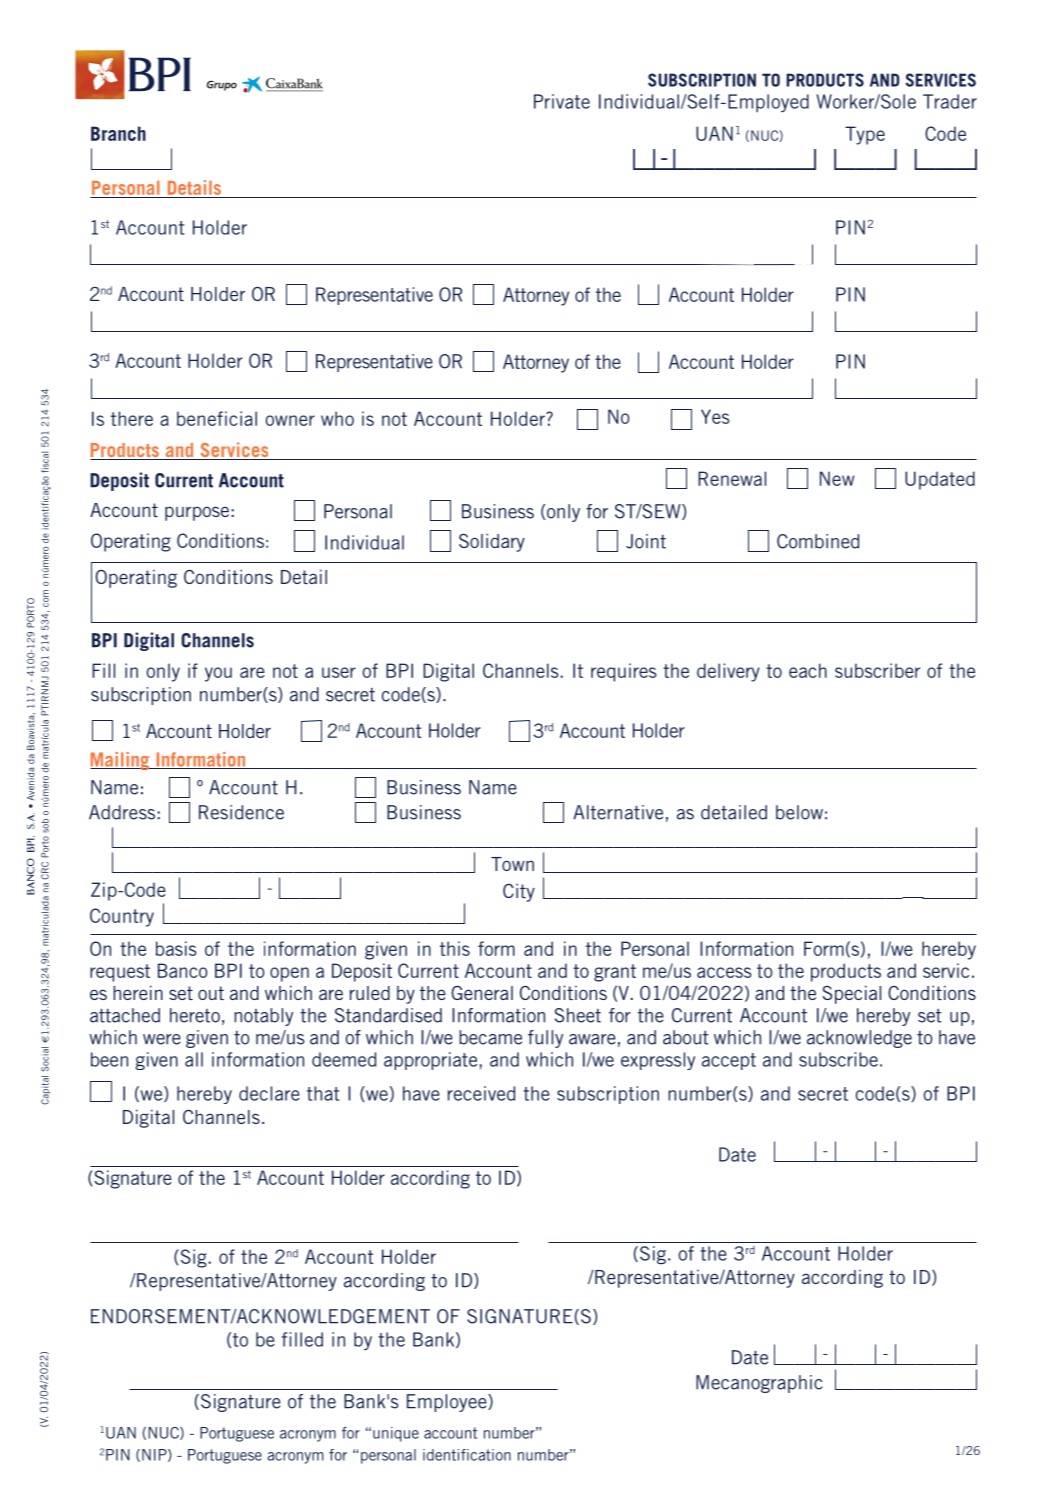 The image size is (1056, 1493). I want to click on Type, so click(865, 135).
